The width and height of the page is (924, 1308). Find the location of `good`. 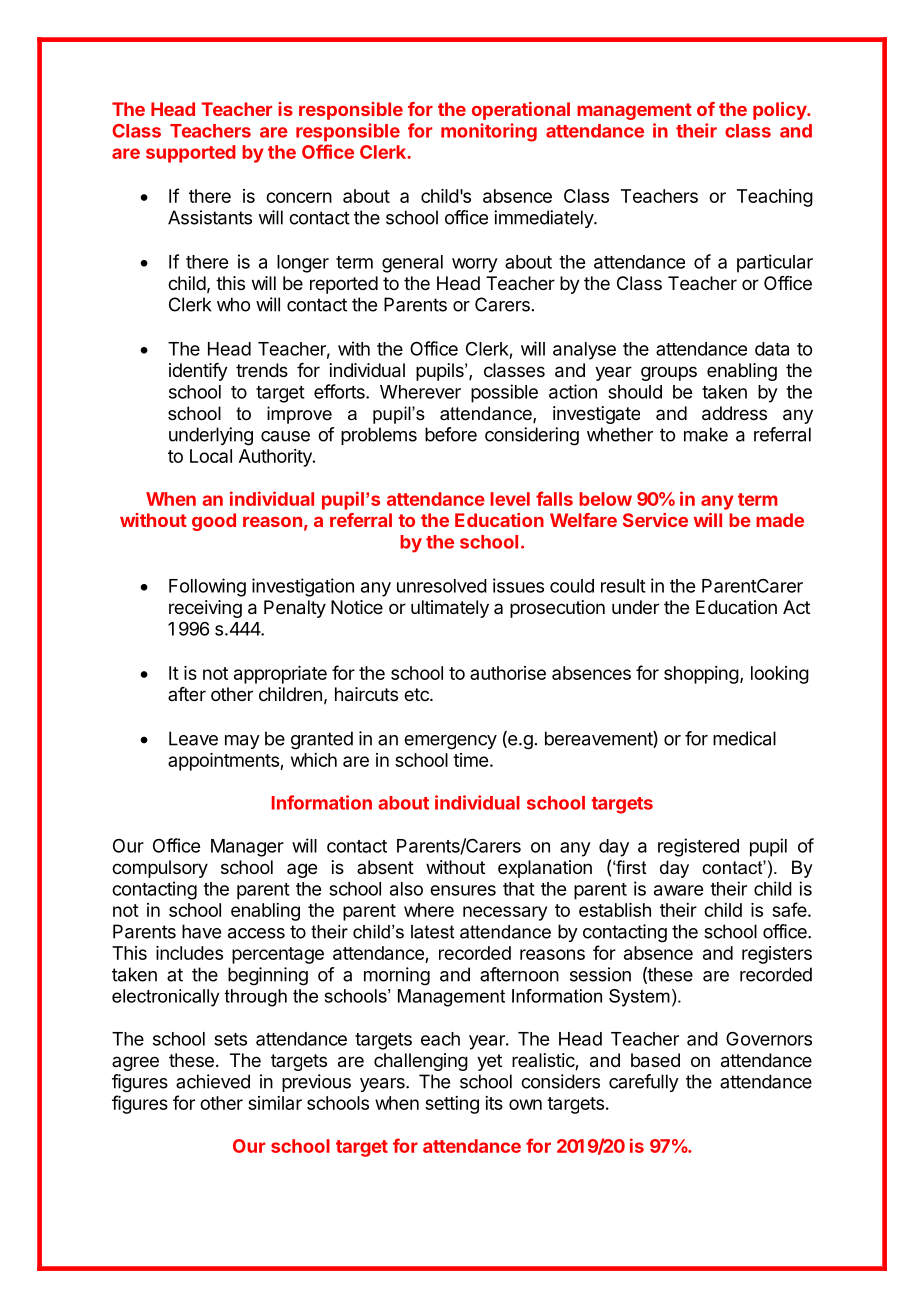

good is located at coordinates (214, 522).
